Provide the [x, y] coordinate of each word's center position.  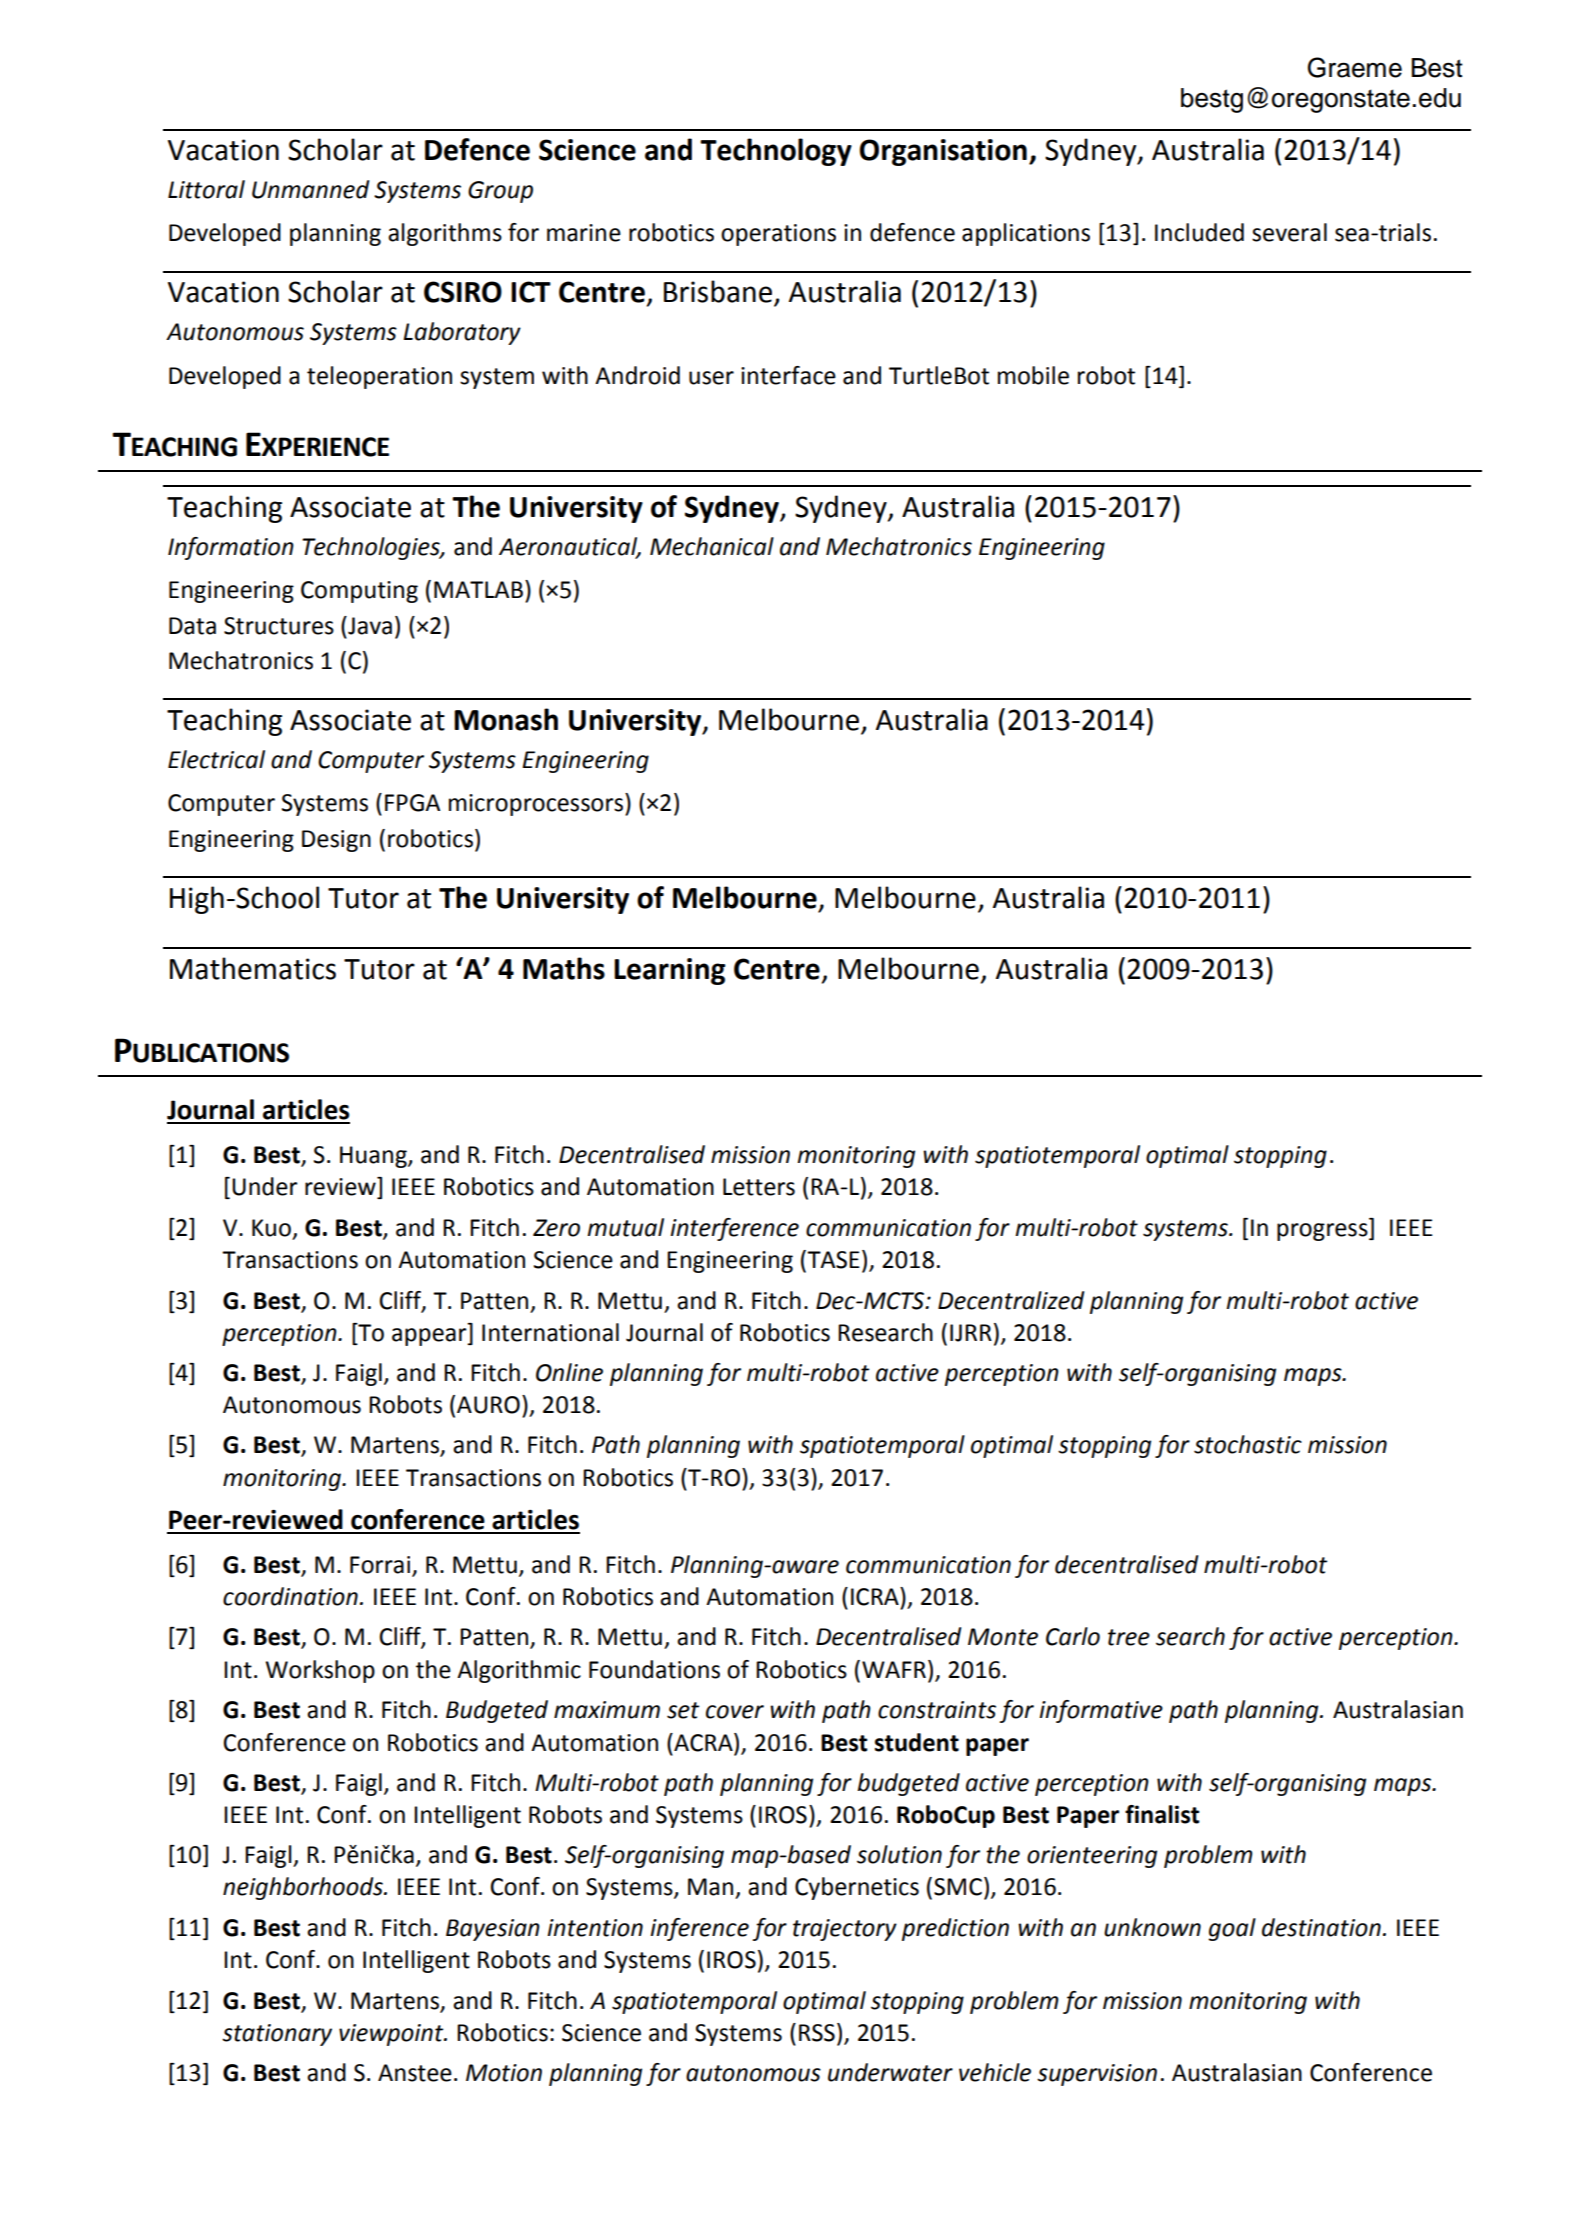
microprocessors [536, 805]
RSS [817, 2033]
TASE [832, 1260]
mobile [1033, 375]
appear [430, 1337]
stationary [277, 2035]
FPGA [412, 803]
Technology [776, 152]
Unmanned [310, 189]
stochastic [1248, 1444]
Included [1199, 232]
